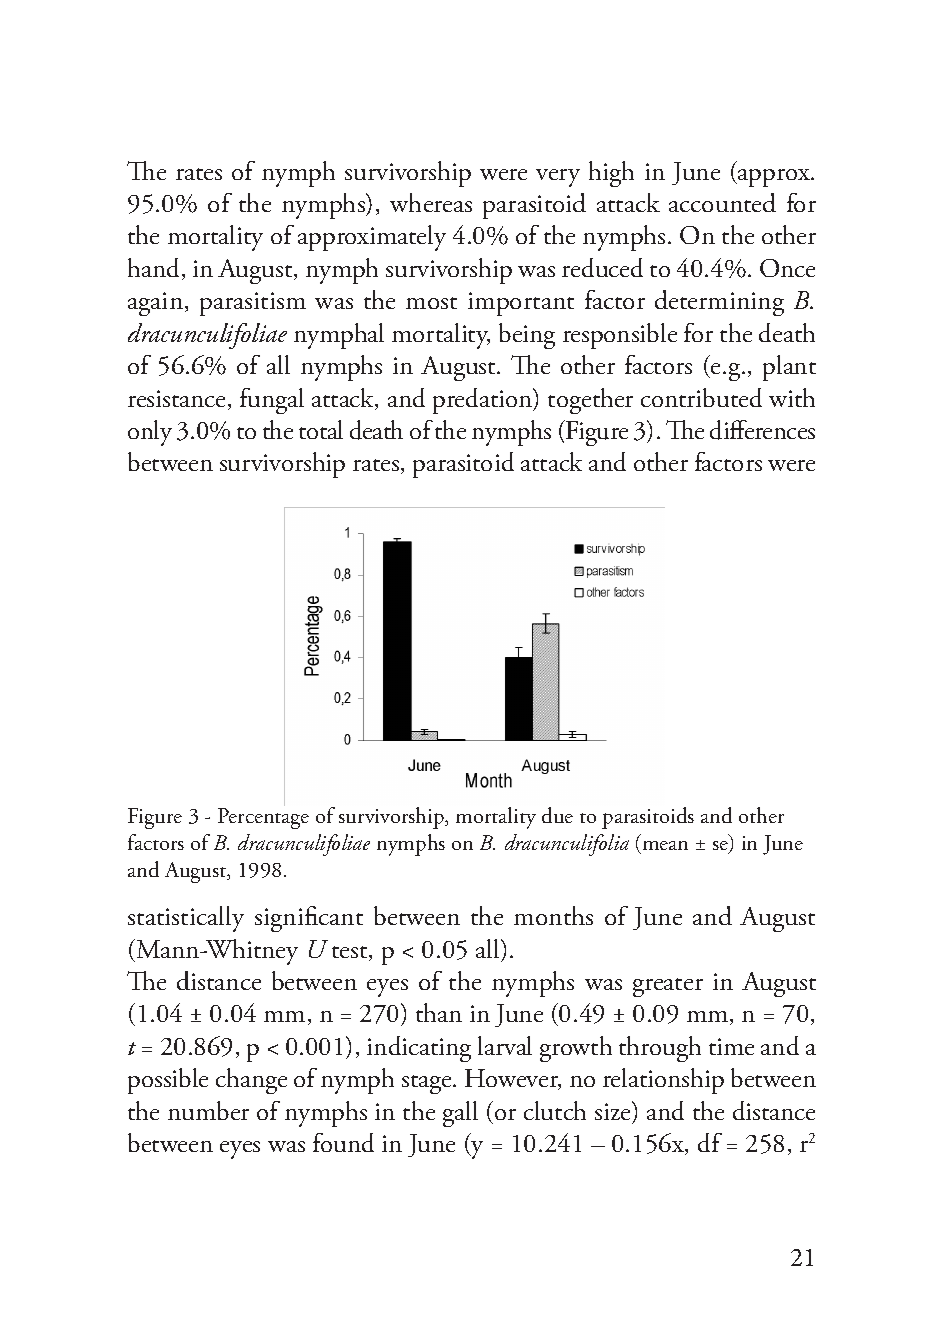 This document has height=1340, width=944. I want to click on predation, so click(484, 401).
